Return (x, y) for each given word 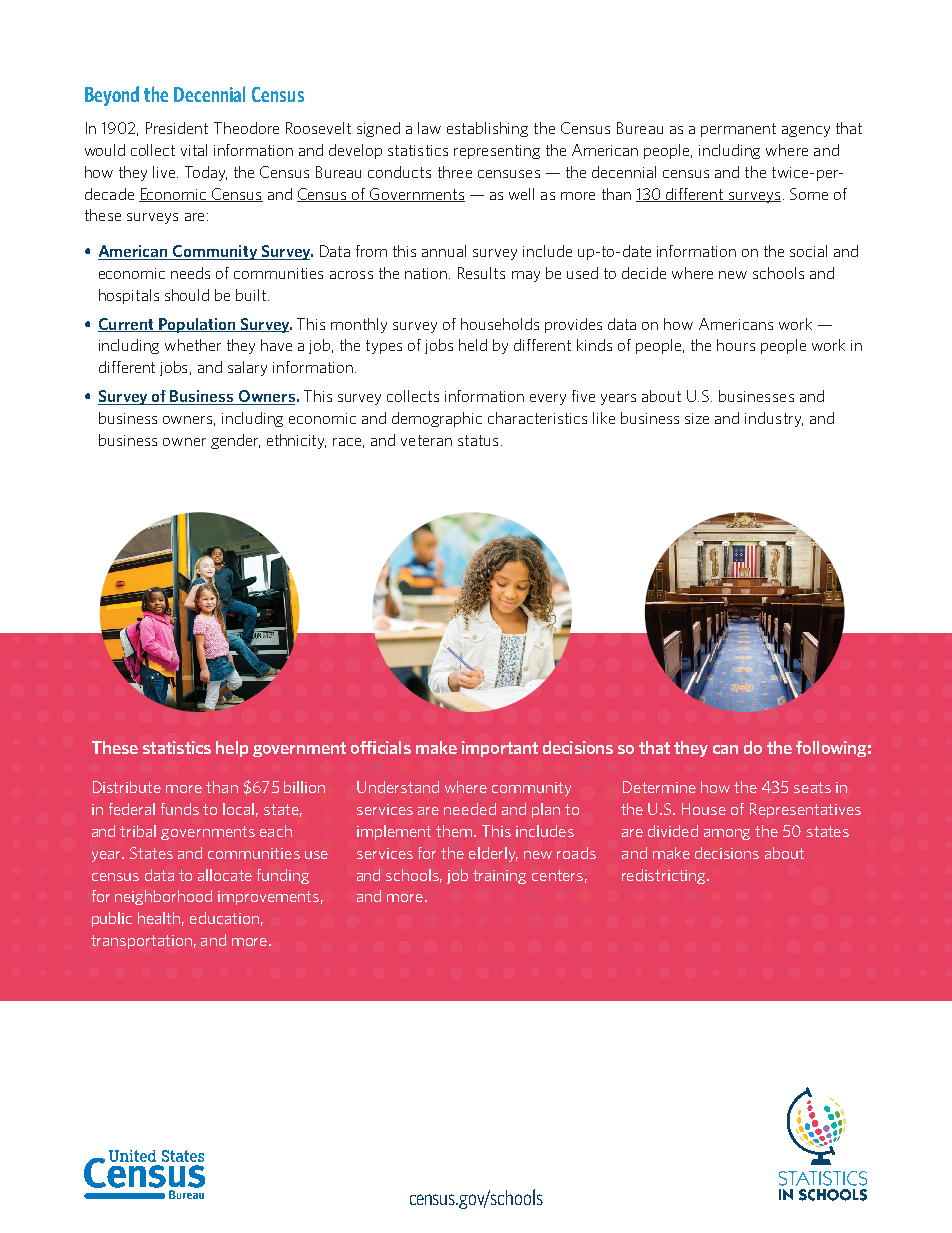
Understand (398, 787)
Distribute (127, 787)
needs (190, 273)
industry (774, 419)
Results (481, 273)
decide (644, 273)
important (500, 749)
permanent (738, 130)
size (697, 418)
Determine (659, 787)
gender (235, 441)
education (224, 918)
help (232, 749)
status (478, 440)
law (429, 128)
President (177, 128)
